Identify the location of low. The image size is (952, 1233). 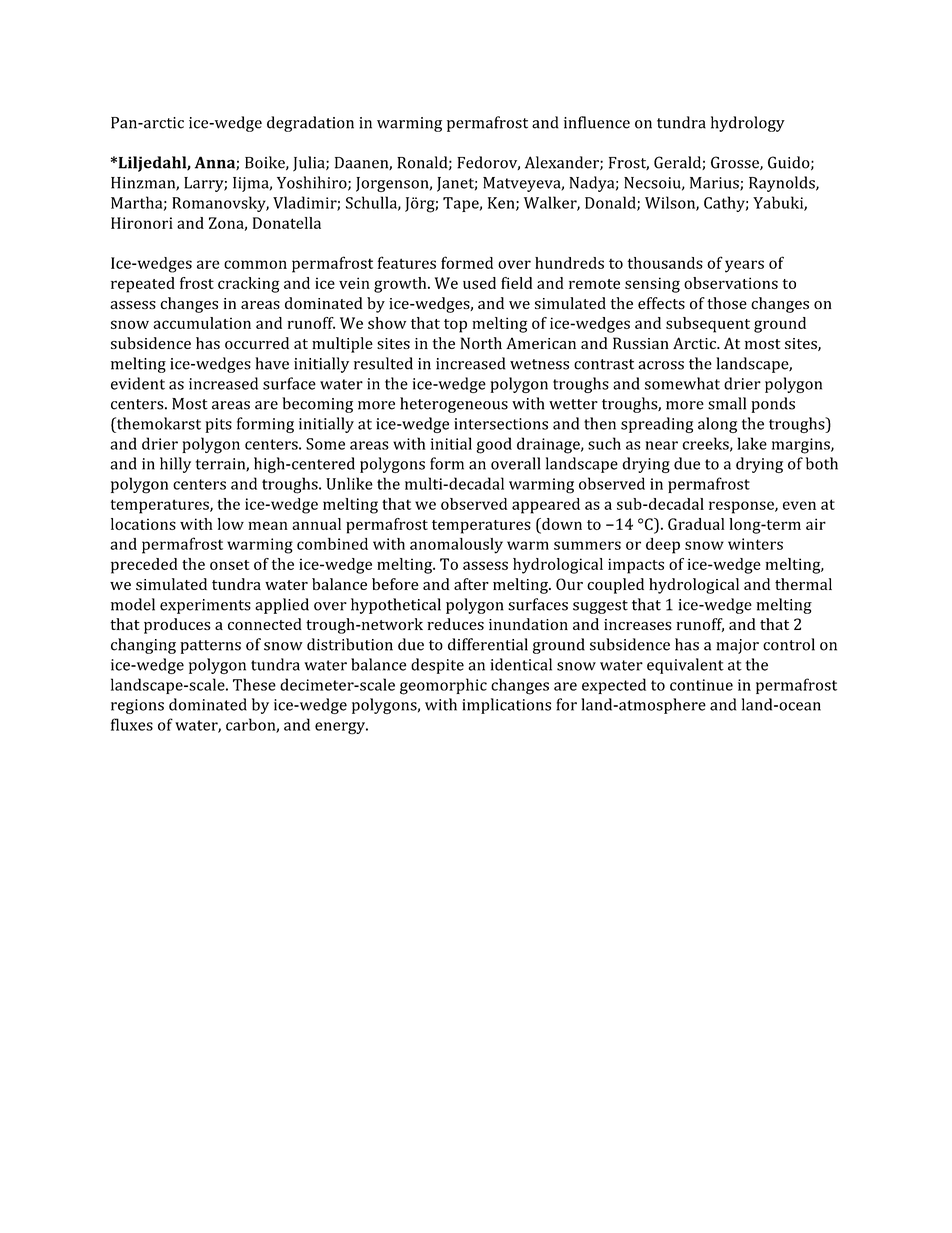
(231, 524).
